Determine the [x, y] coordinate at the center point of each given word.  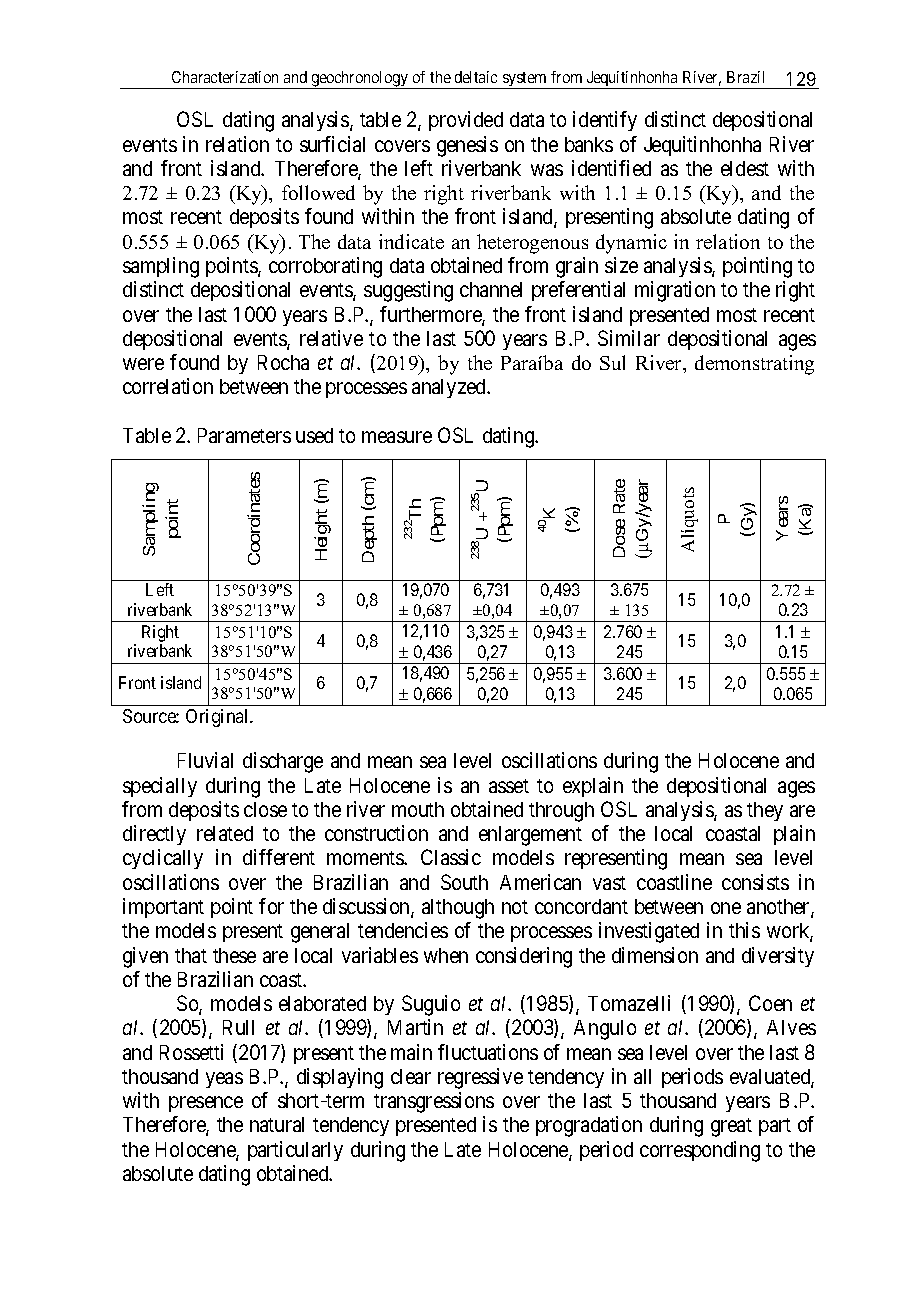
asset [509, 786]
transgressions [434, 1102]
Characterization [225, 77]
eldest [745, 168]
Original [218, 718]
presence [206, 1104]
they [765, 811]
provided [466, 121]
